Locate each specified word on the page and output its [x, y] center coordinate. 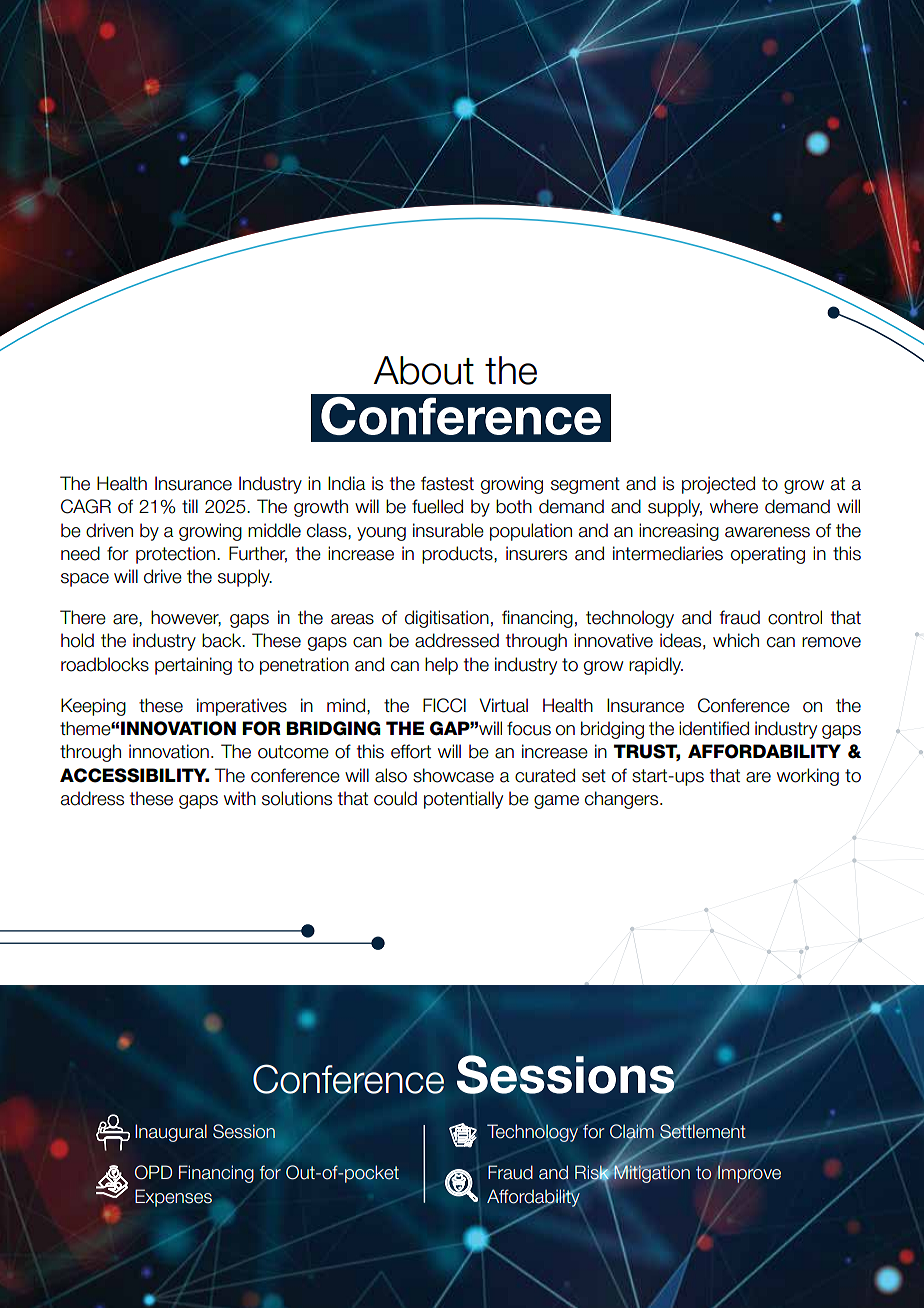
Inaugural [171, 1133]
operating [768, 555]
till [190, 506]
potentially [463, 800]
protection [177, 555]
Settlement [702, 1131]
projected [718, 485]
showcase [453, 775]
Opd [153, 1172]
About [423, 370]
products [458, 555]
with [240, 798]
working [808, 777]
